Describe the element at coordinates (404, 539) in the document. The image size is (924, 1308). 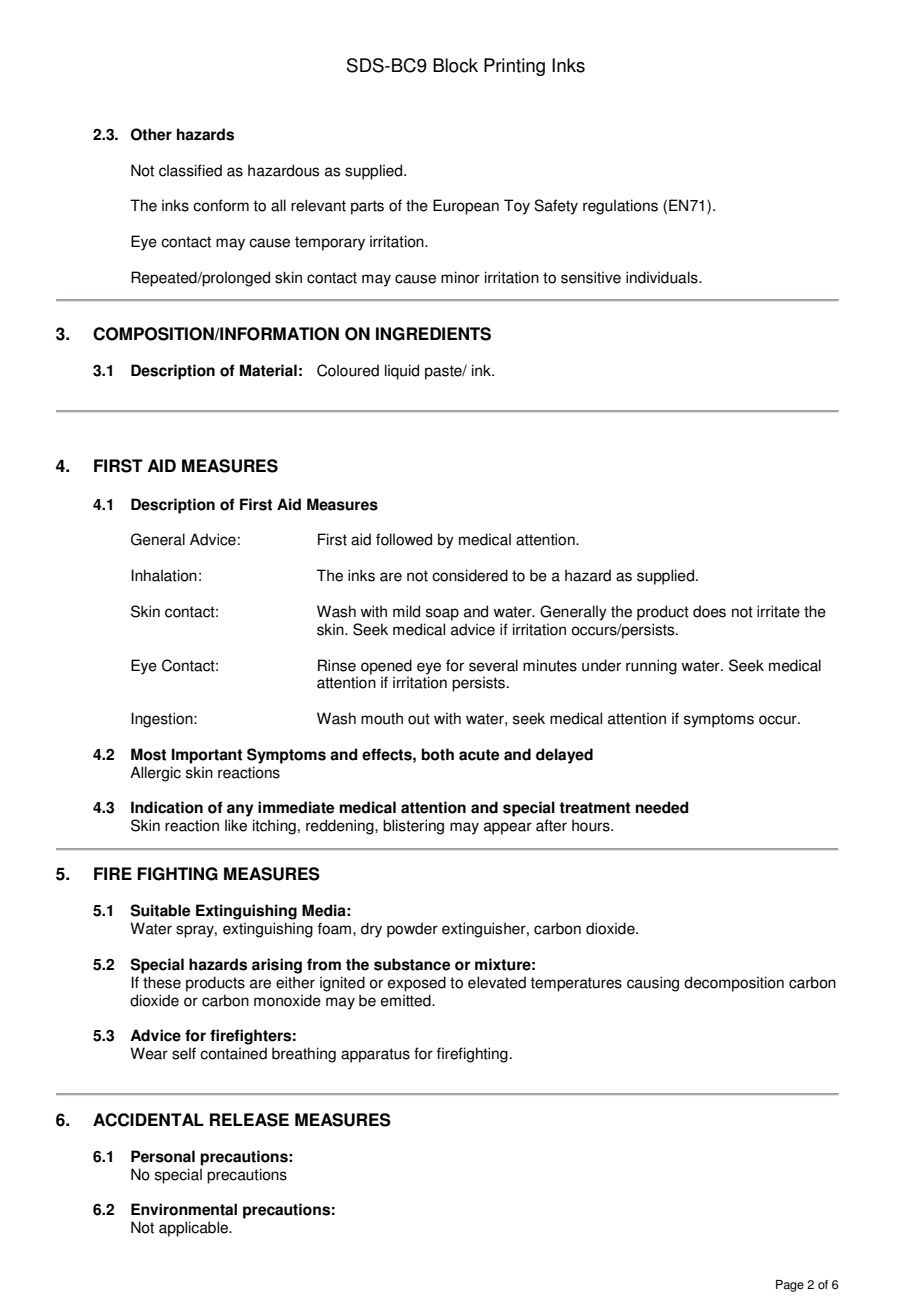
I see `followed` at that location.
